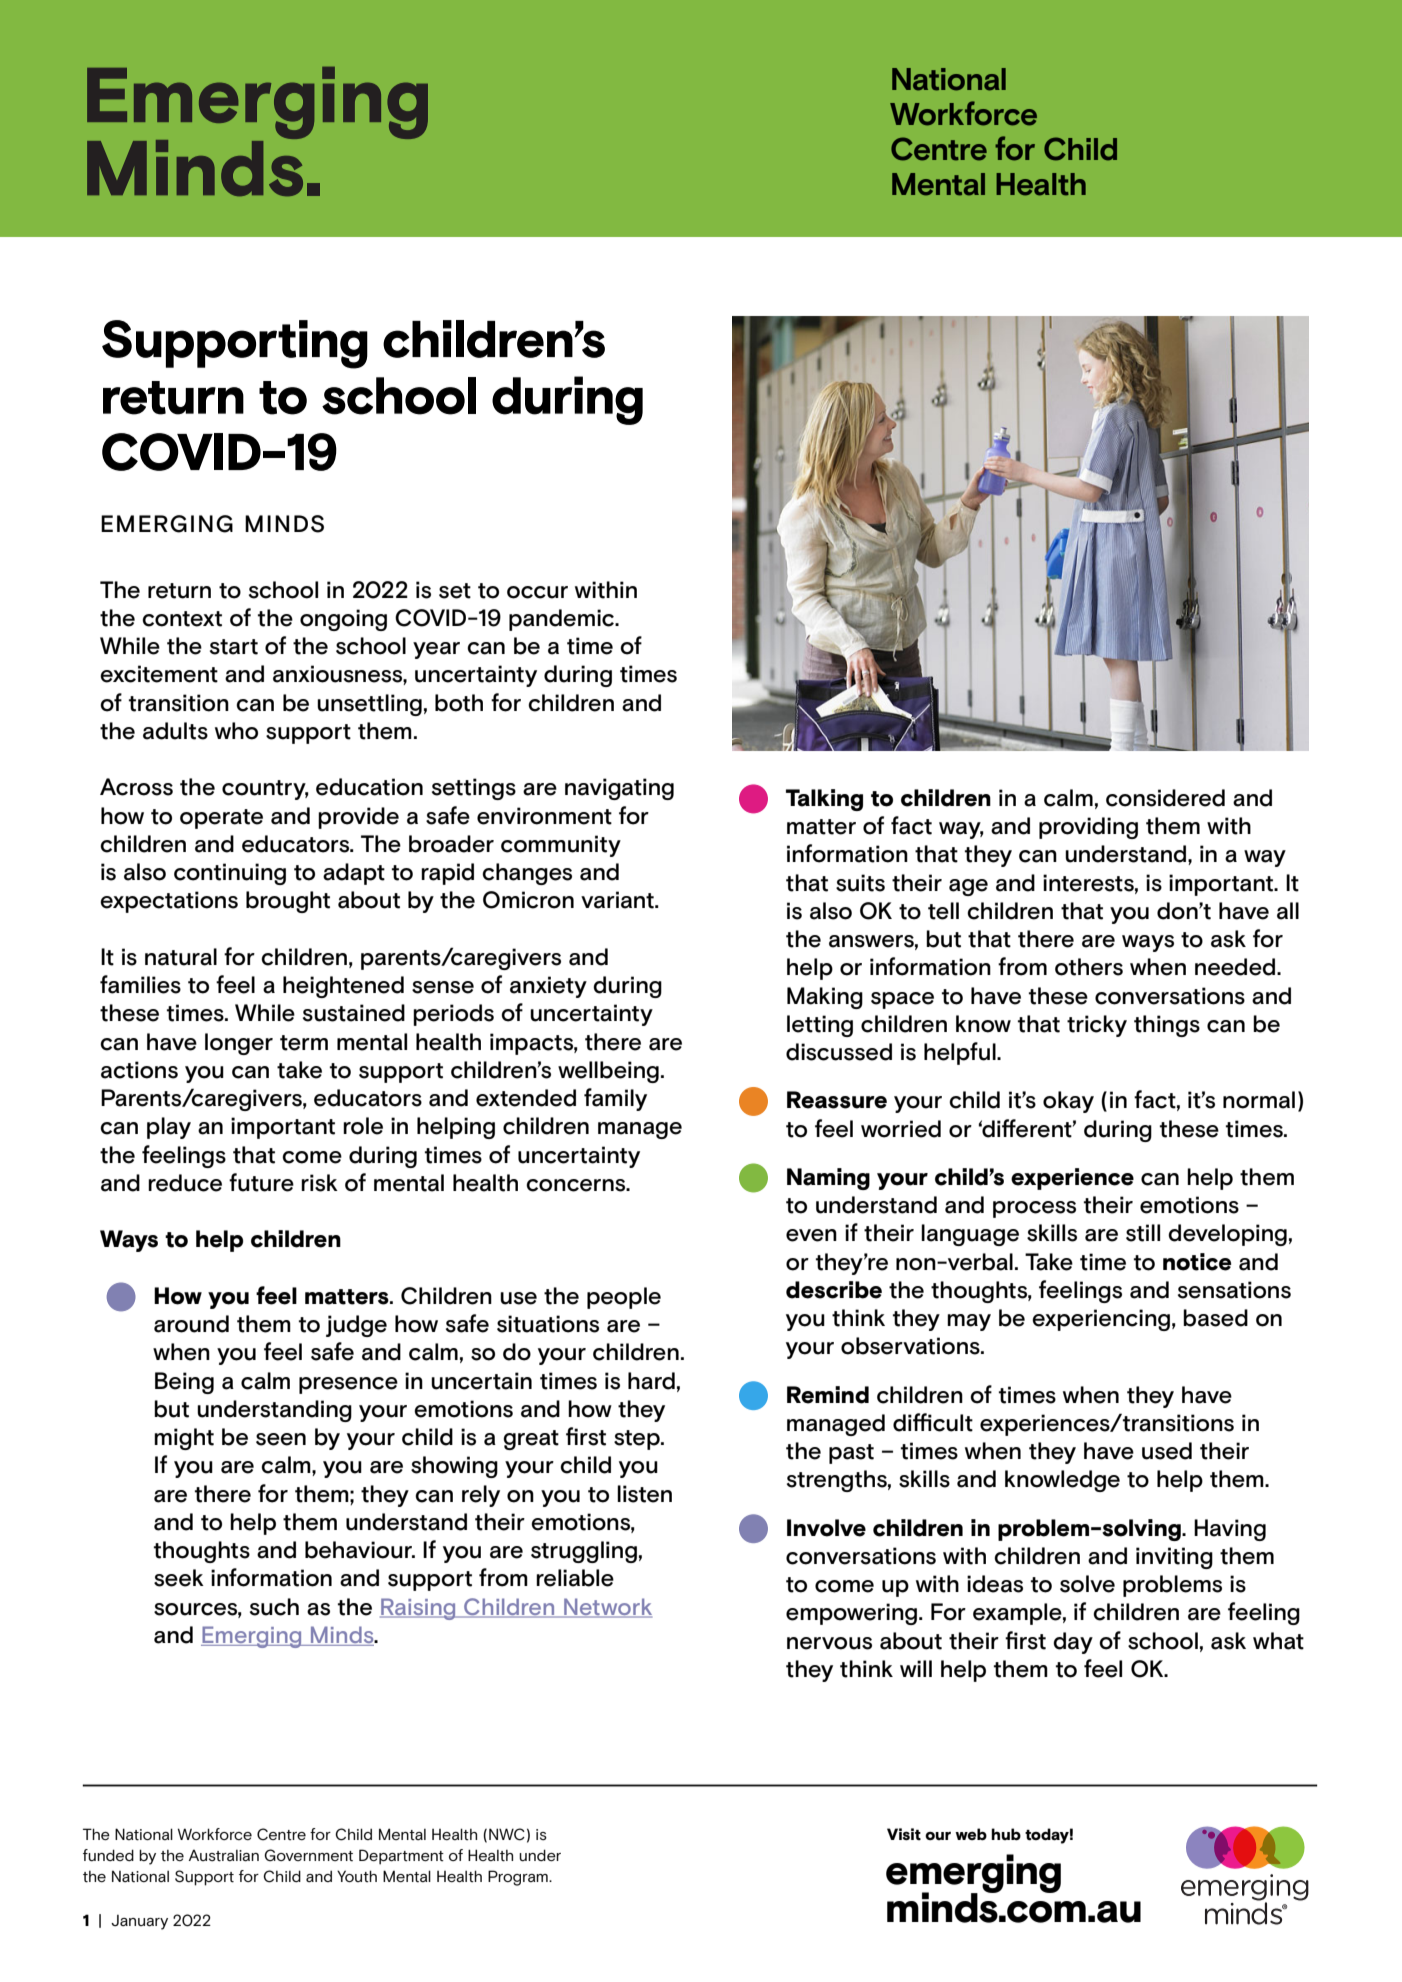 The width and height of the screenshot is (1402, 1982). Describe the element at coordinates (1143, 1233) in the screenshot. I see `still` at that location.
